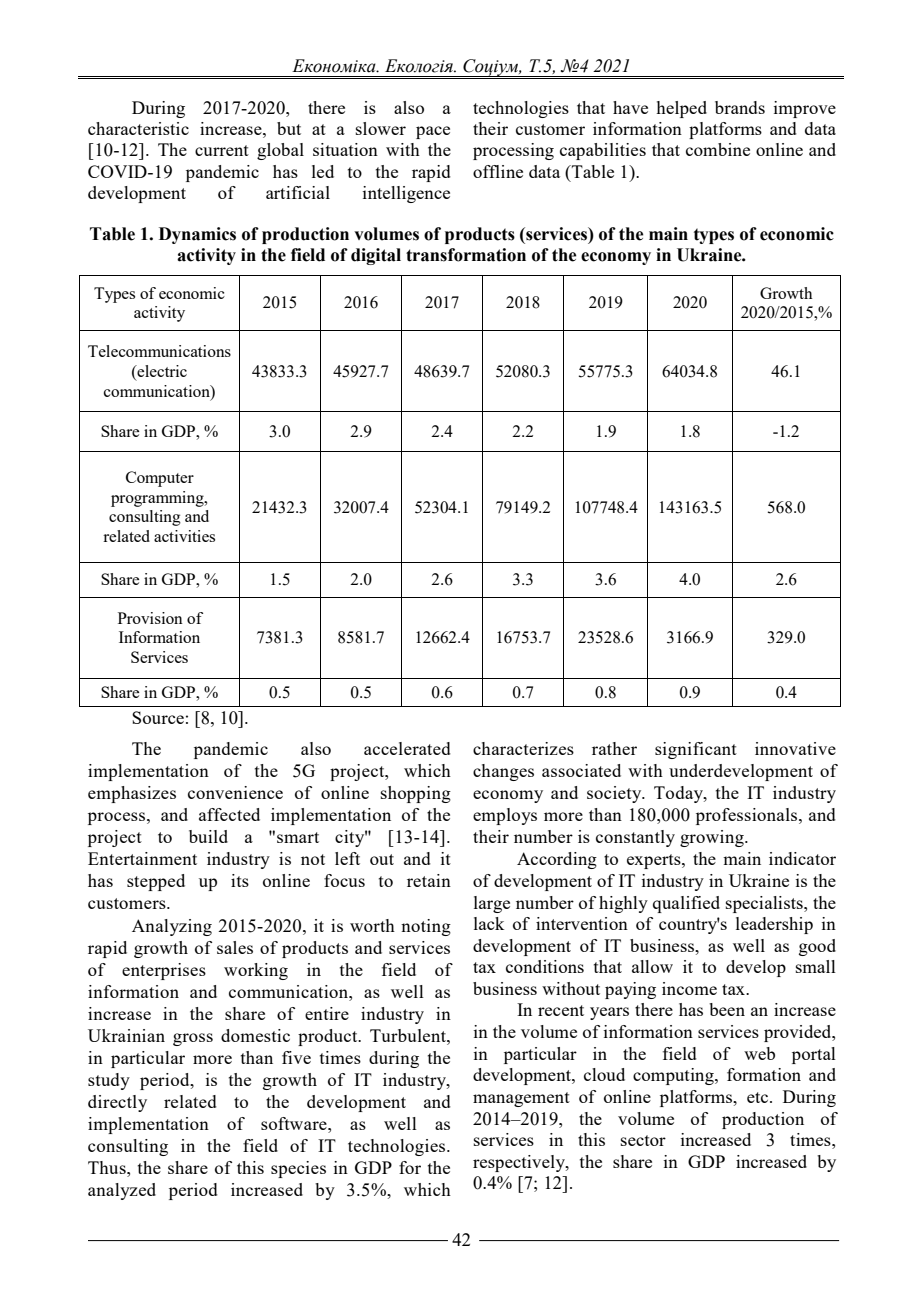 This screenshot has height=1308, width=924. Describe the element at coordinates (222, 150) in the screenshot. I see `current` at that location.
